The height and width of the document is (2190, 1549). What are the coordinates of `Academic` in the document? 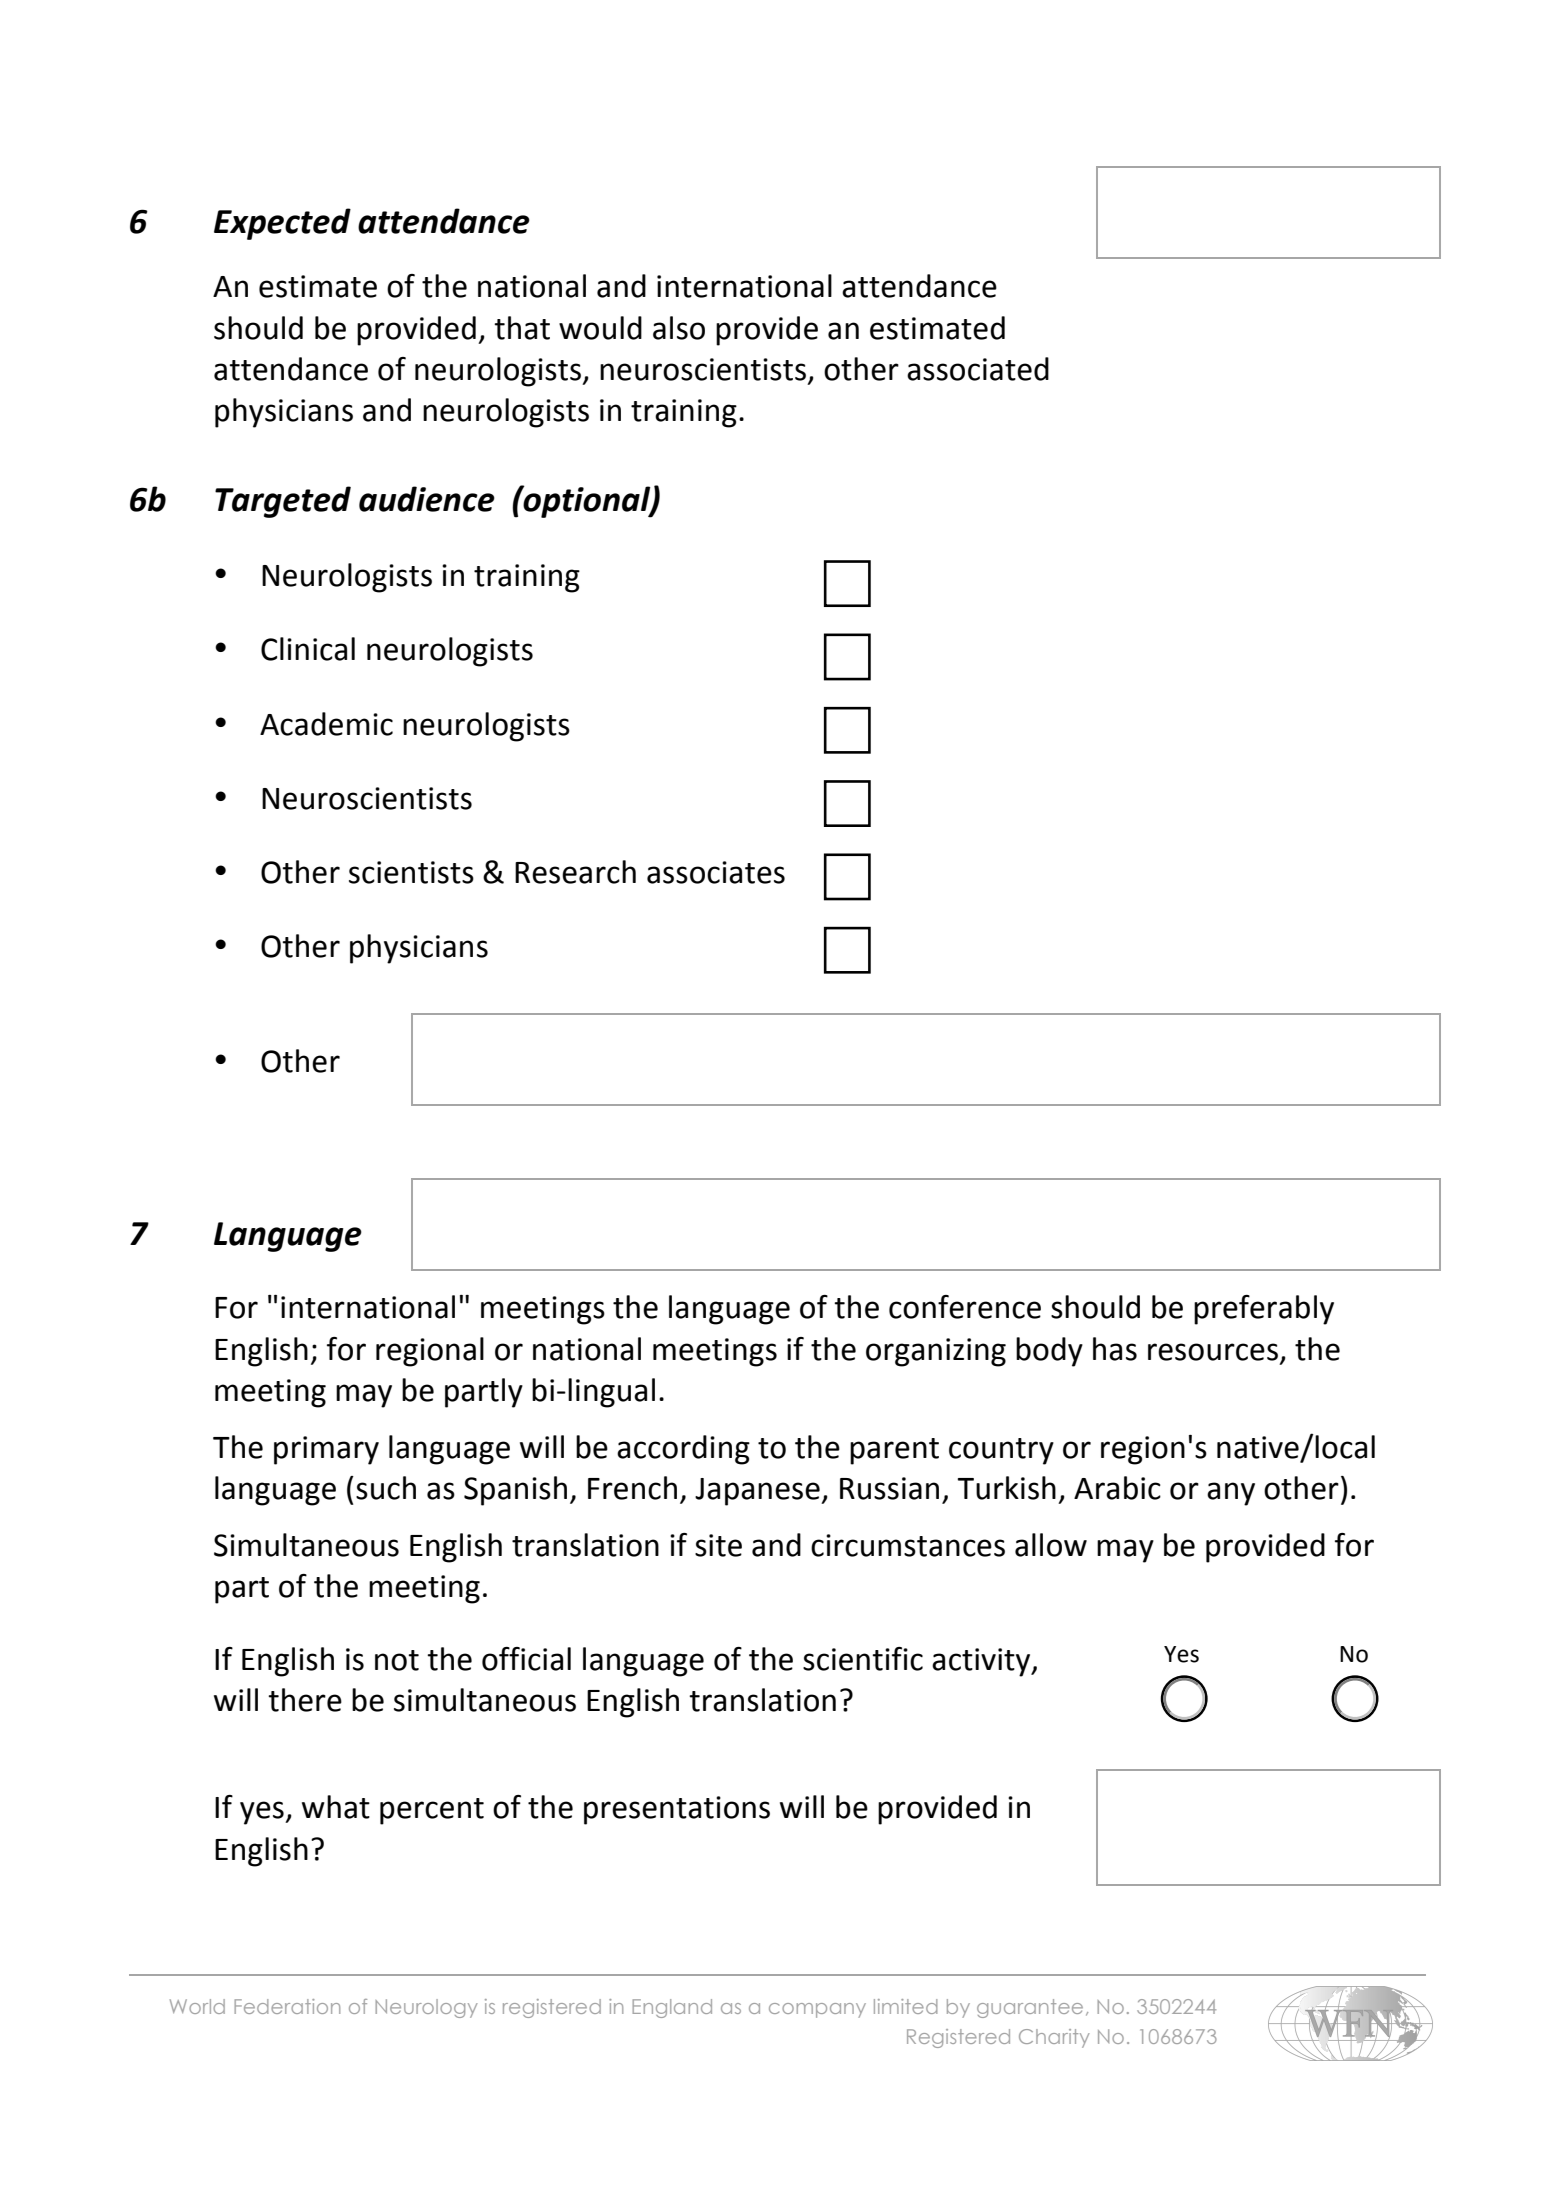 It's located at (326, 724).
